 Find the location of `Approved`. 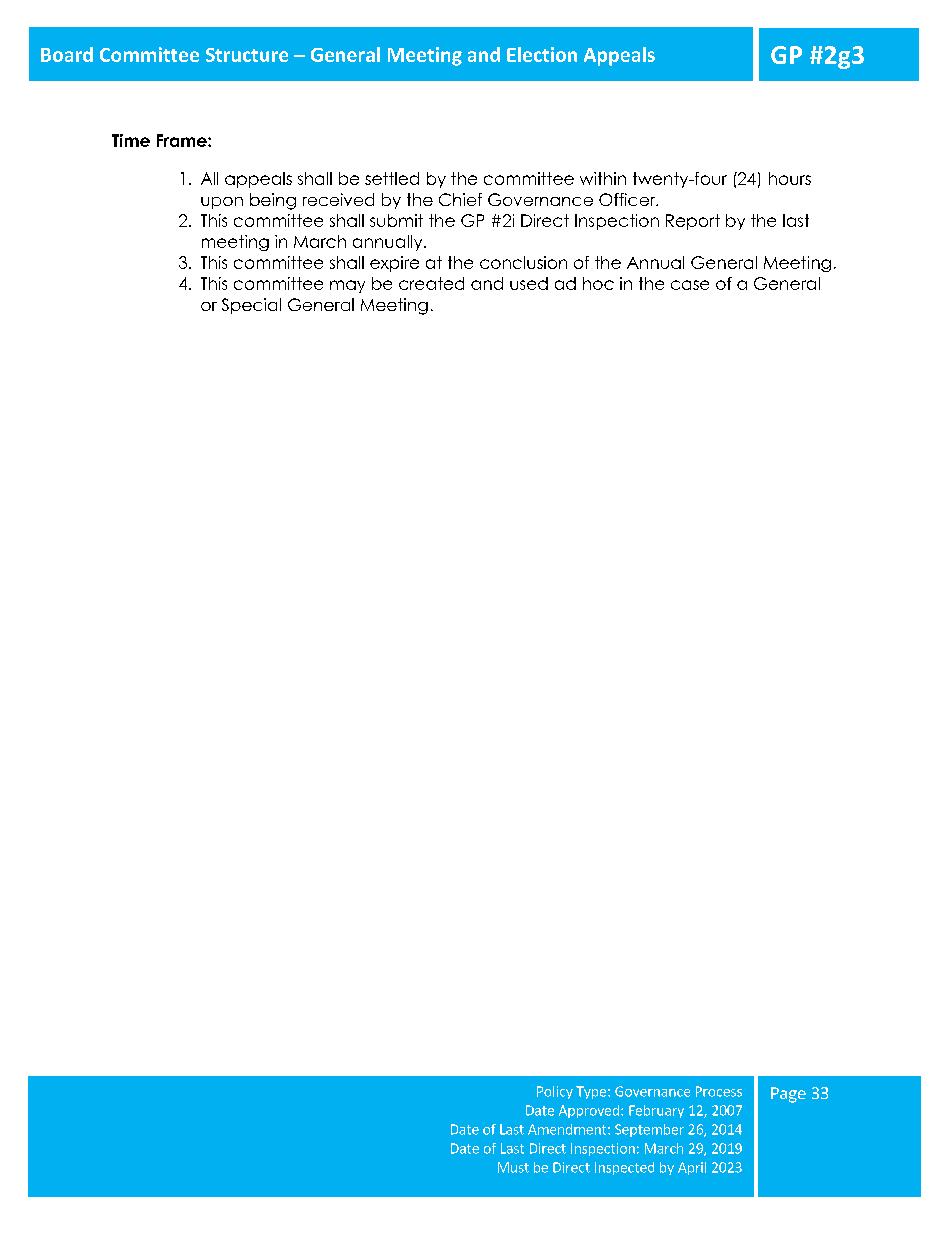

Approved is located at coordinates (589, 1111).
